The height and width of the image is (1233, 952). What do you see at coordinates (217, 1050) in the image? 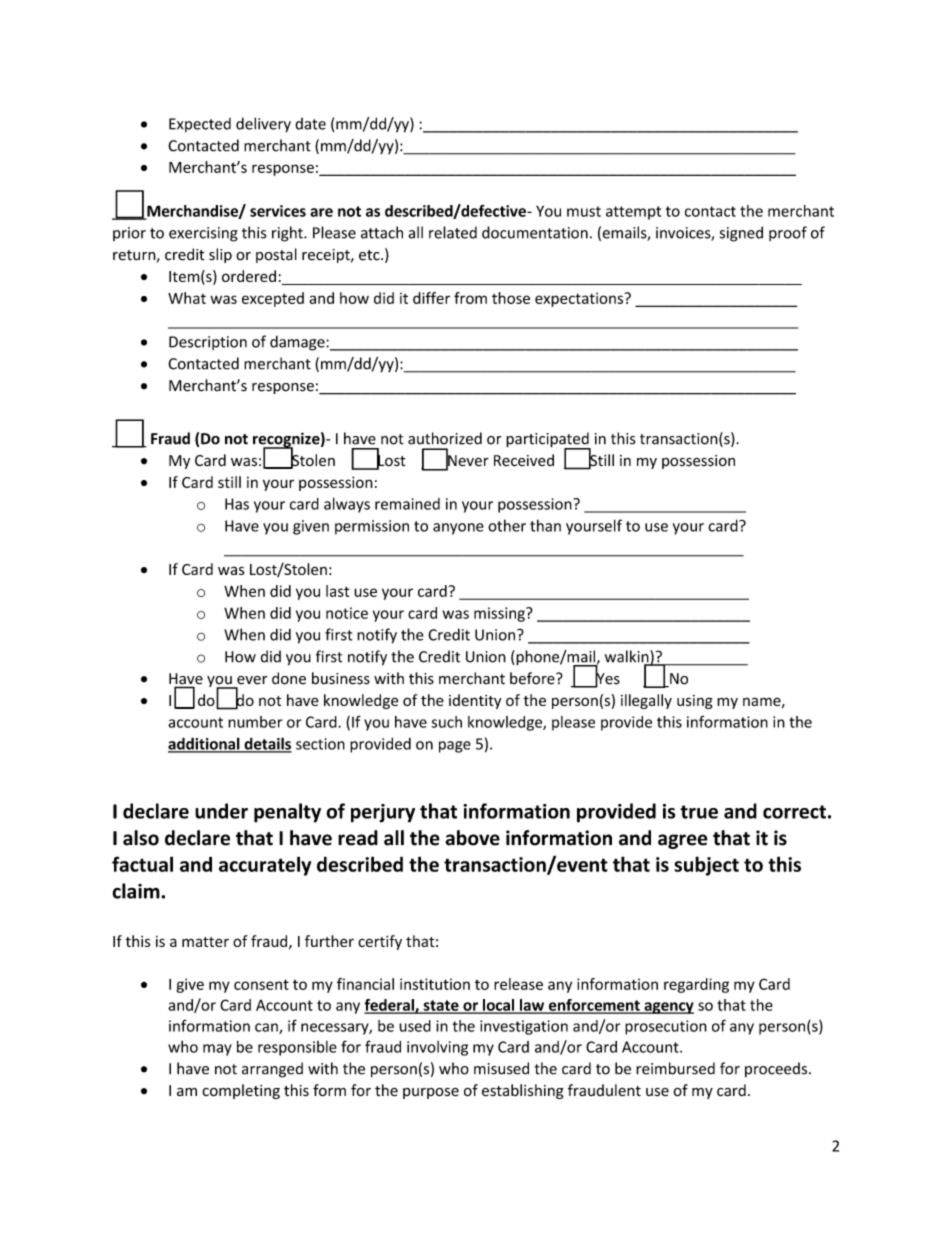
I see `may` at bounding box center [217, 1050].
